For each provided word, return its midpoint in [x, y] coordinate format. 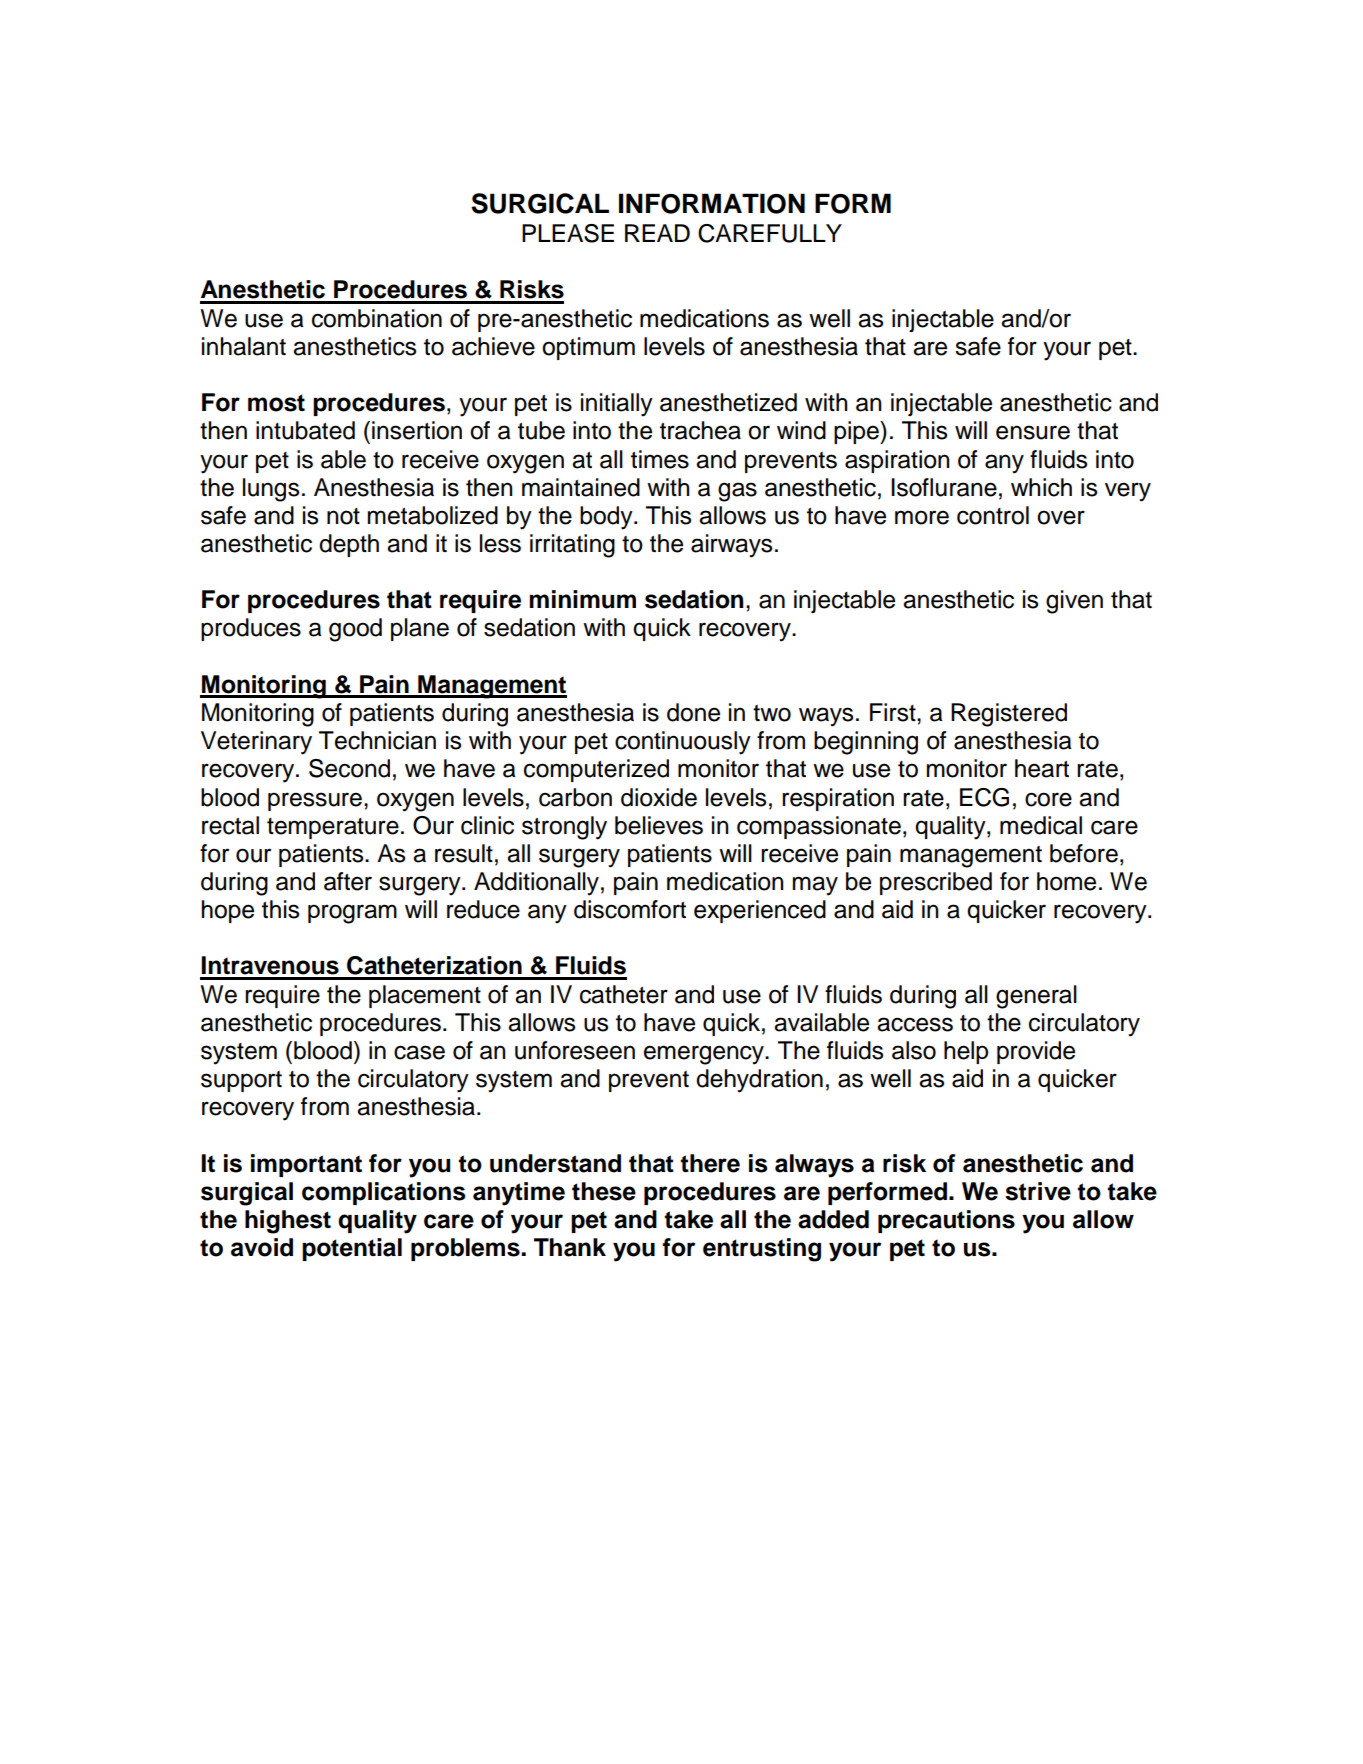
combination [377, 318]
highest [288, 1222]
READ [657, 233]
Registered [1009, 715]
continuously [683, 743]
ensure [1033, 432]
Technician [377, 740]
